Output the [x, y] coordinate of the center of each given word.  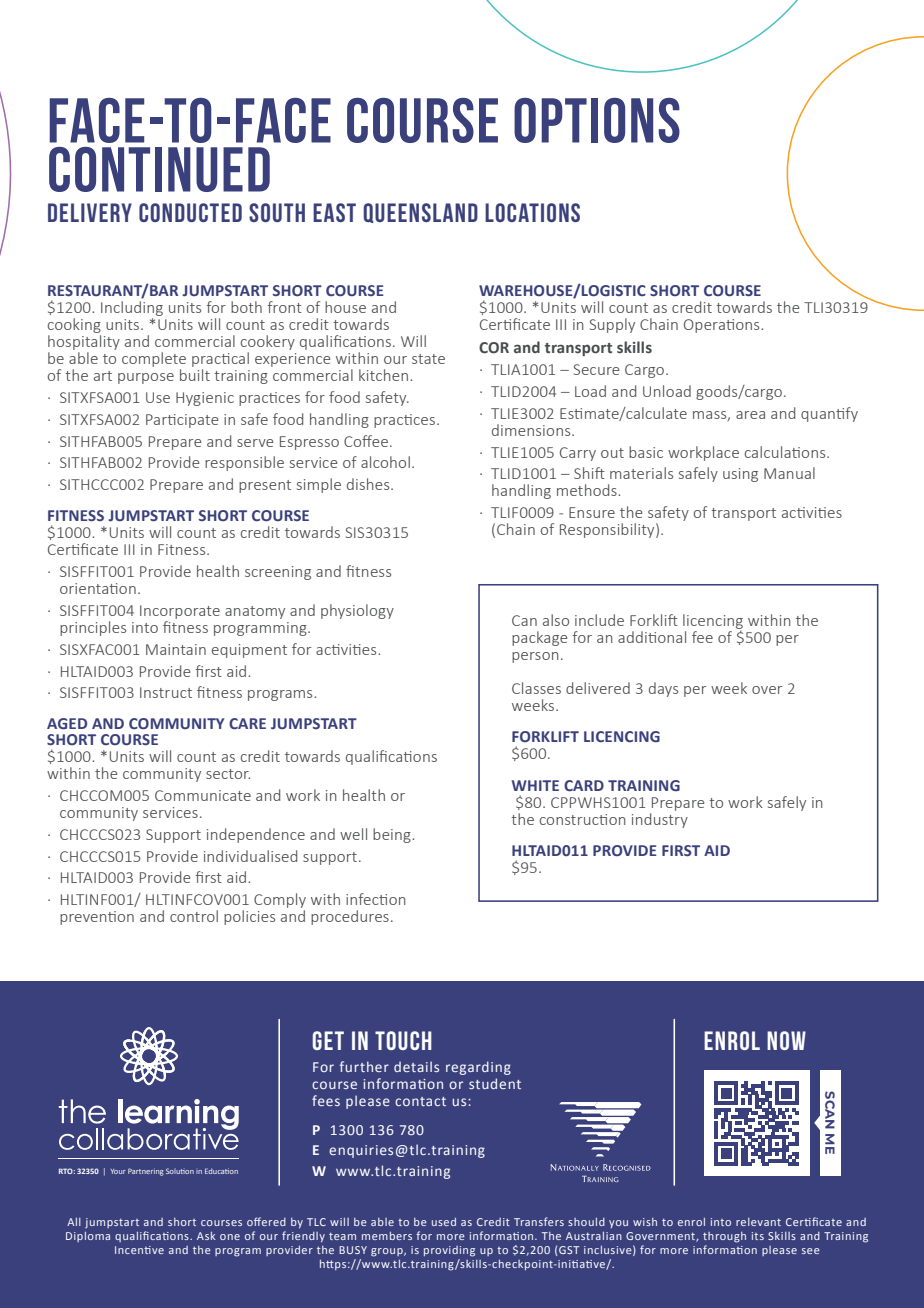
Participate [182, 421]
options [597, 120]
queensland [420, 213]
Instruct [166, 692]
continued [159, 169]
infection [376, 899]
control [194, 916]
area [750, 415]
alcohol [385, 462]
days [663, 689]
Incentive [139, 1250]
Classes [536, 688]
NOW [786, 1040]
